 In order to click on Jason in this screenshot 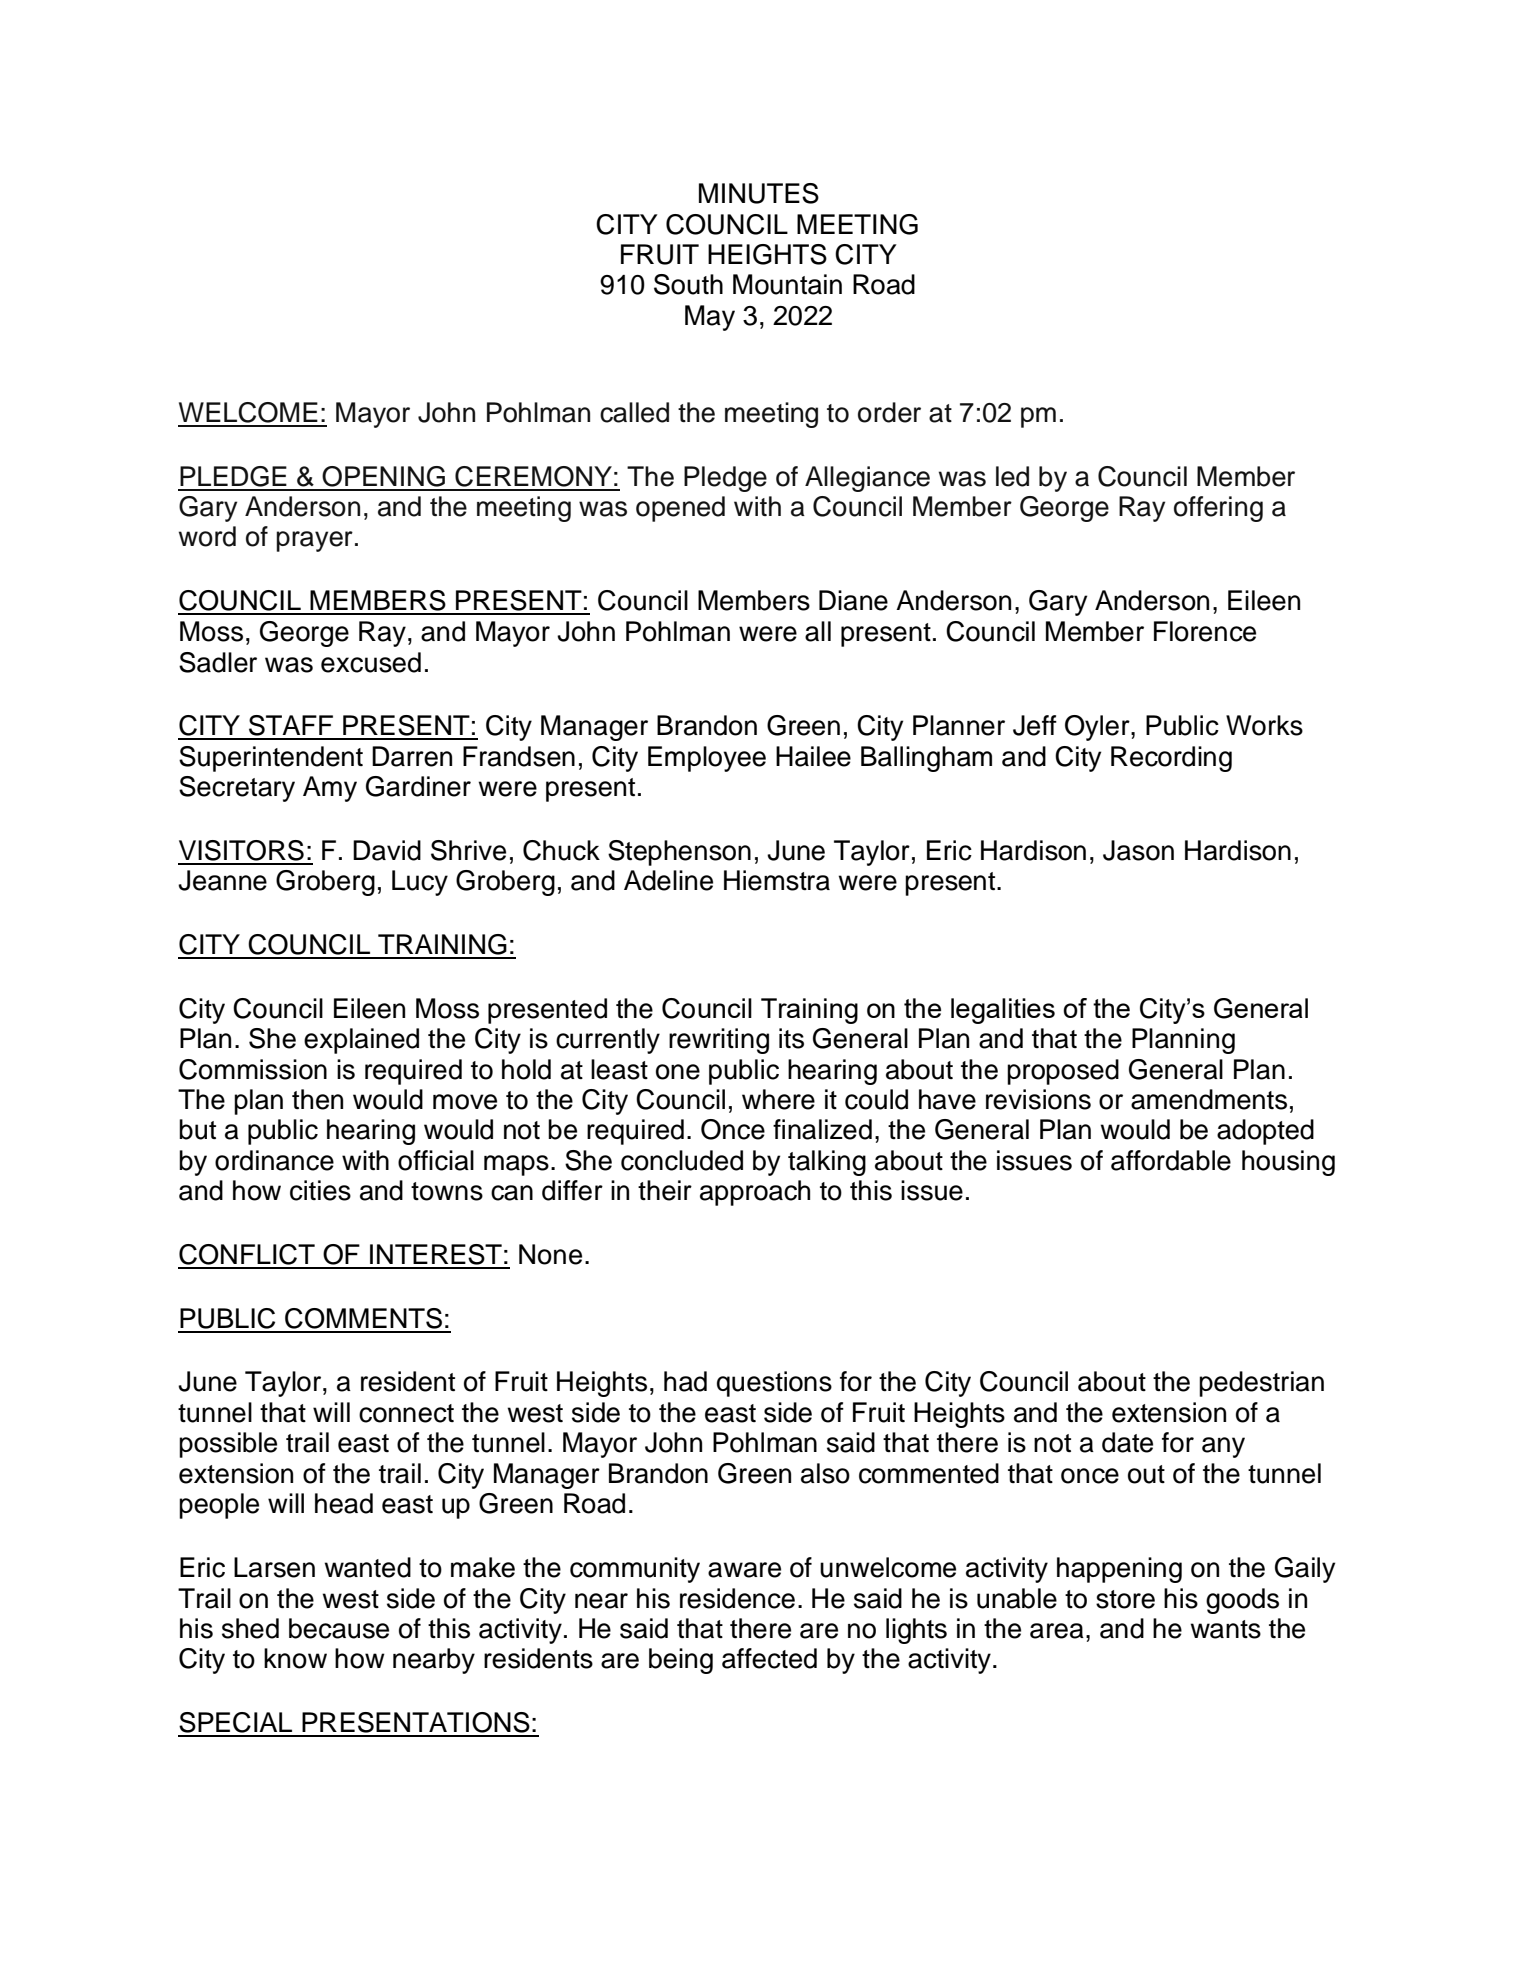, I will do `click(1138, 850)`.
